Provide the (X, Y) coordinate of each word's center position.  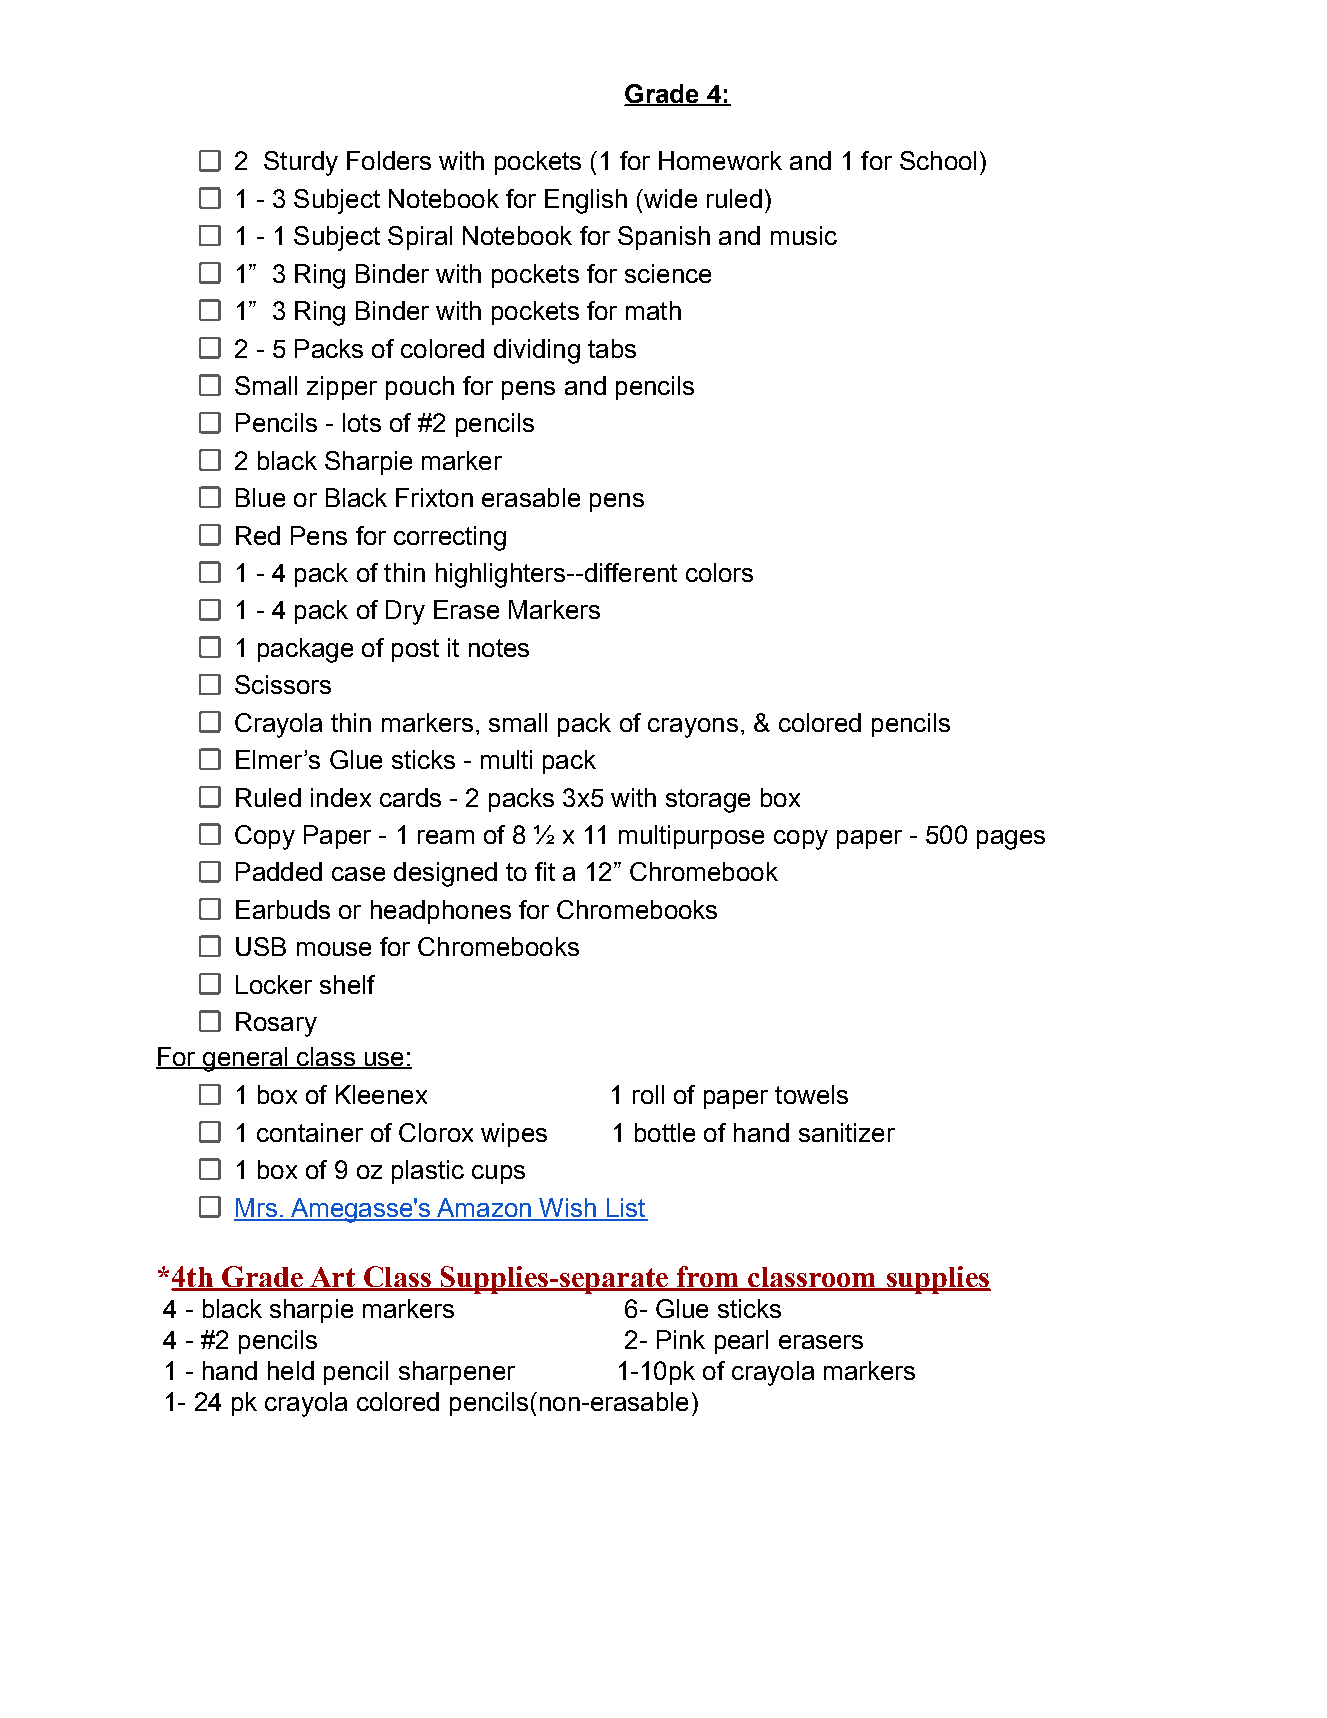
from (708, 1278)
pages (1011, 840)
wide (669, 198)
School (938, 160)
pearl (741, 1342)
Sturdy (301, 163)
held (291, 1370)
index (341, 797)
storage (708, 801)
